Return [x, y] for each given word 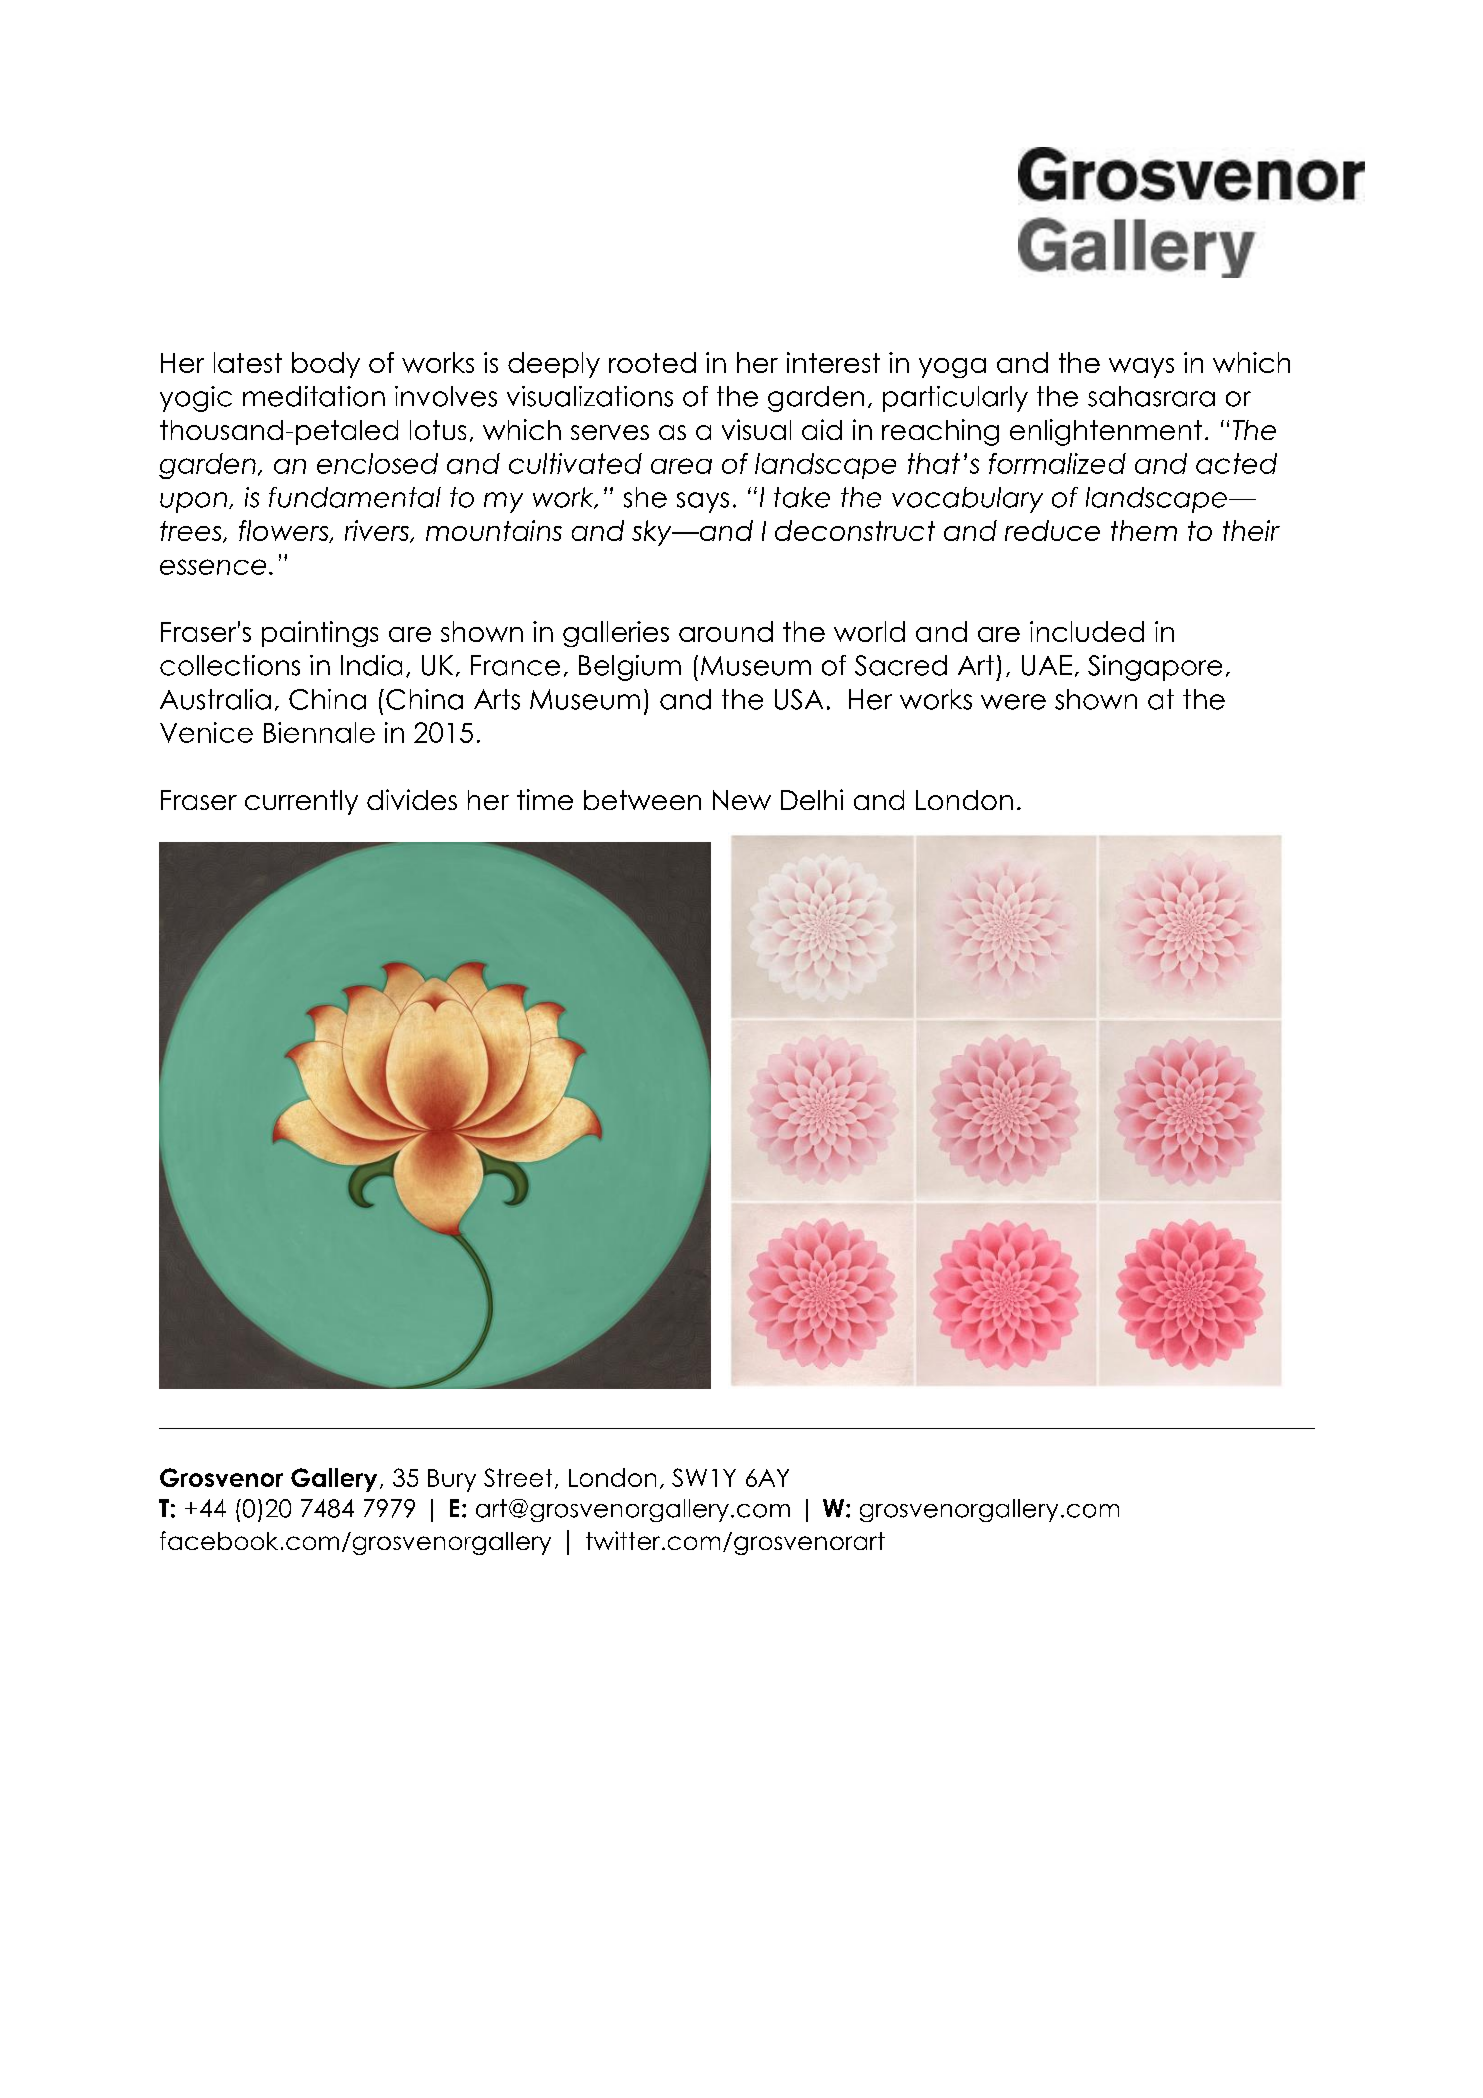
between [642, 800]
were [1013, 702]
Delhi [812, 799]
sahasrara [1151, 396]
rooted [652, 362]
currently [301, 802]
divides [412, 799]
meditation [314, 396]
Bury [452, 1480]
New [742, 800]
